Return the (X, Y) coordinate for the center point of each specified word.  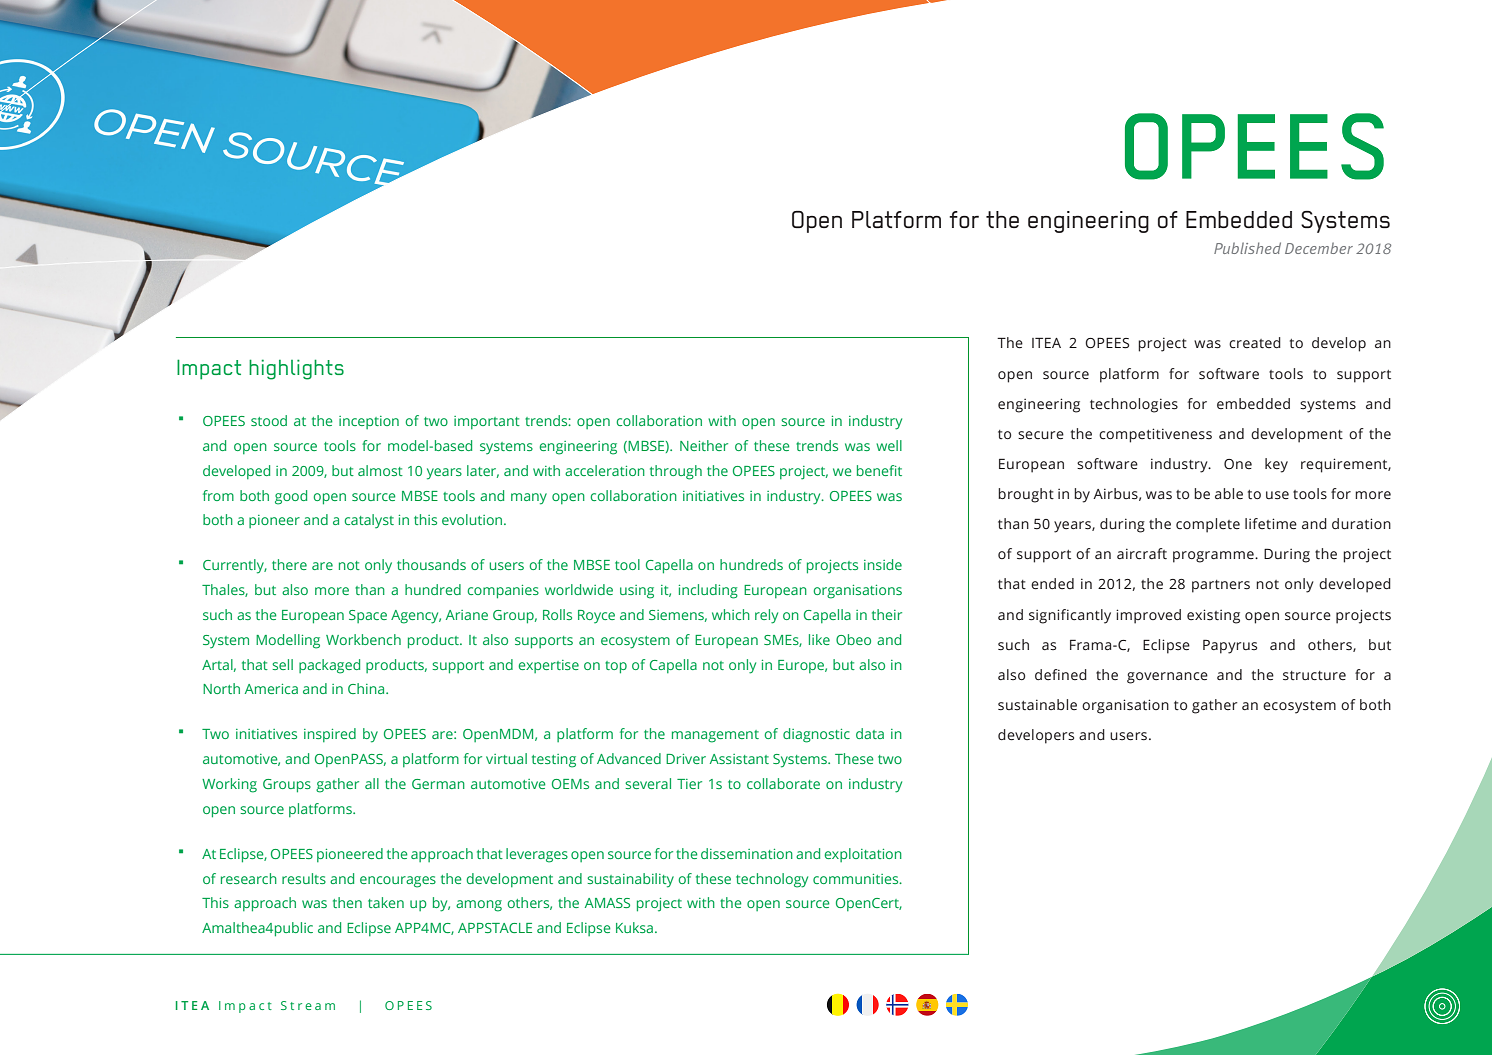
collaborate (783, 783)
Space (368, 616)
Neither (704, 445)
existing (1213, 616)
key (1276, 465)
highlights (296, 369)
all (372, 783)
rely (766, 616)
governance (1167, 678)
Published (1247, 248)
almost (380, 470)
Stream (308, 1005)
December (1319, 248)
